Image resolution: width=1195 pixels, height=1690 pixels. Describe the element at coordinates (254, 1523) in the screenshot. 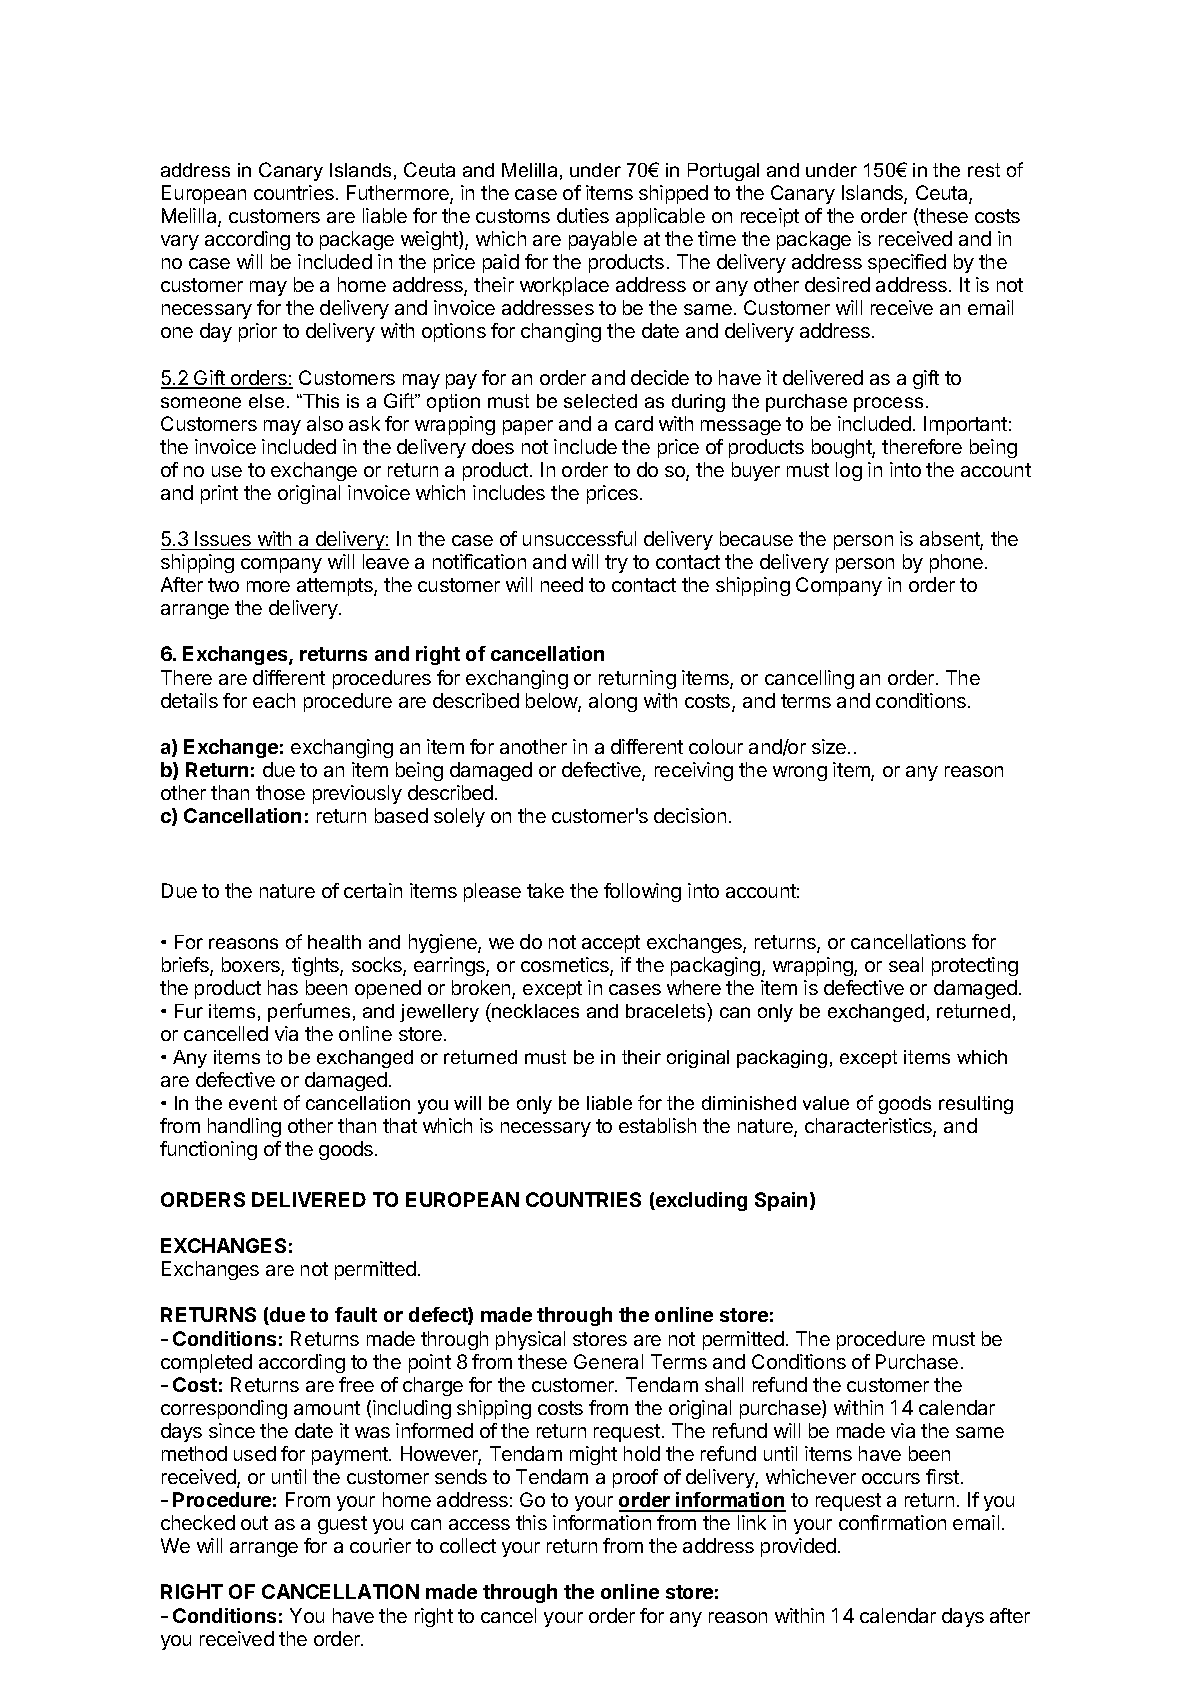

I see `out` at that location.
